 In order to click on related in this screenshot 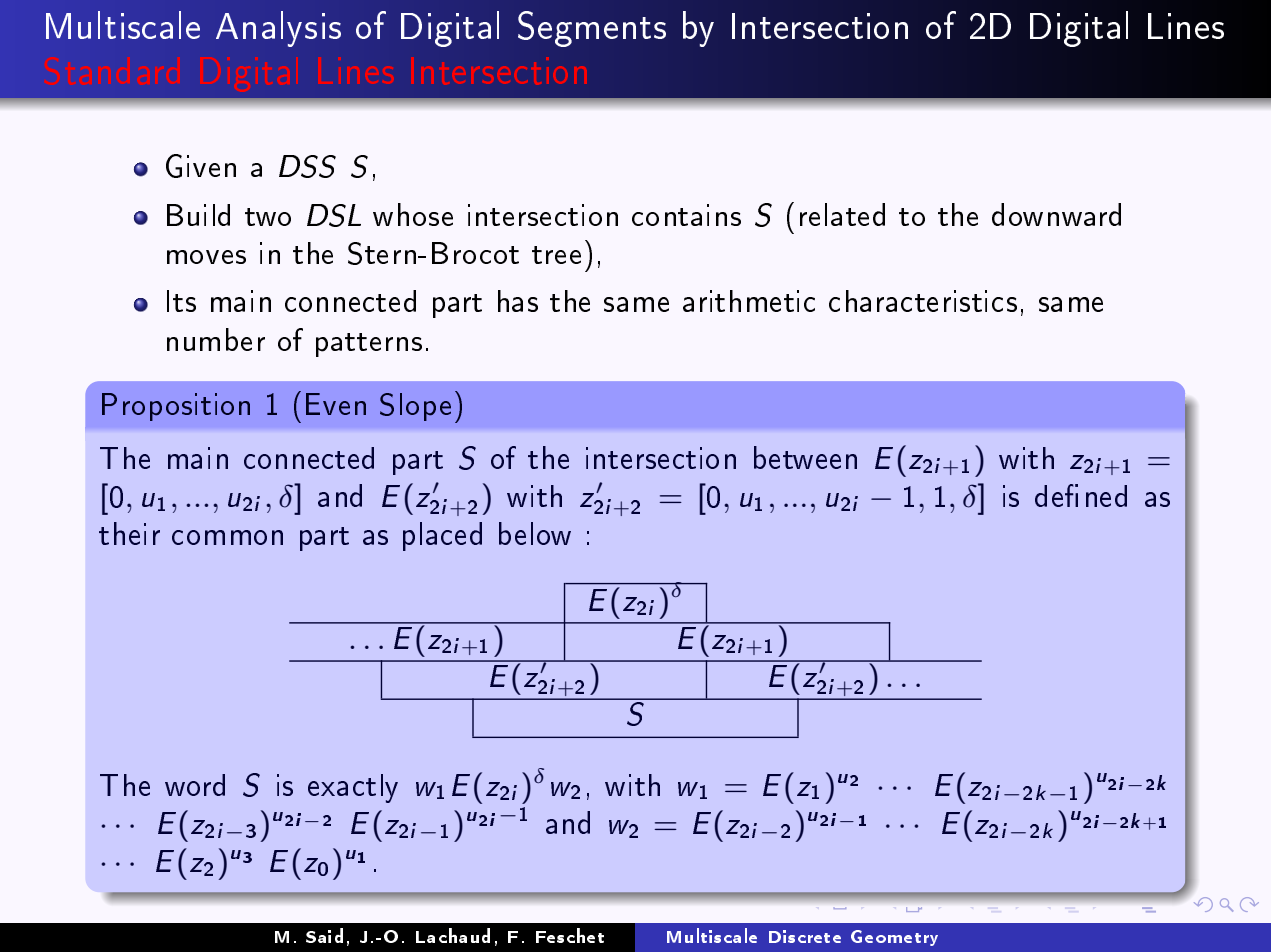, I will do `click(842, 214)`.
